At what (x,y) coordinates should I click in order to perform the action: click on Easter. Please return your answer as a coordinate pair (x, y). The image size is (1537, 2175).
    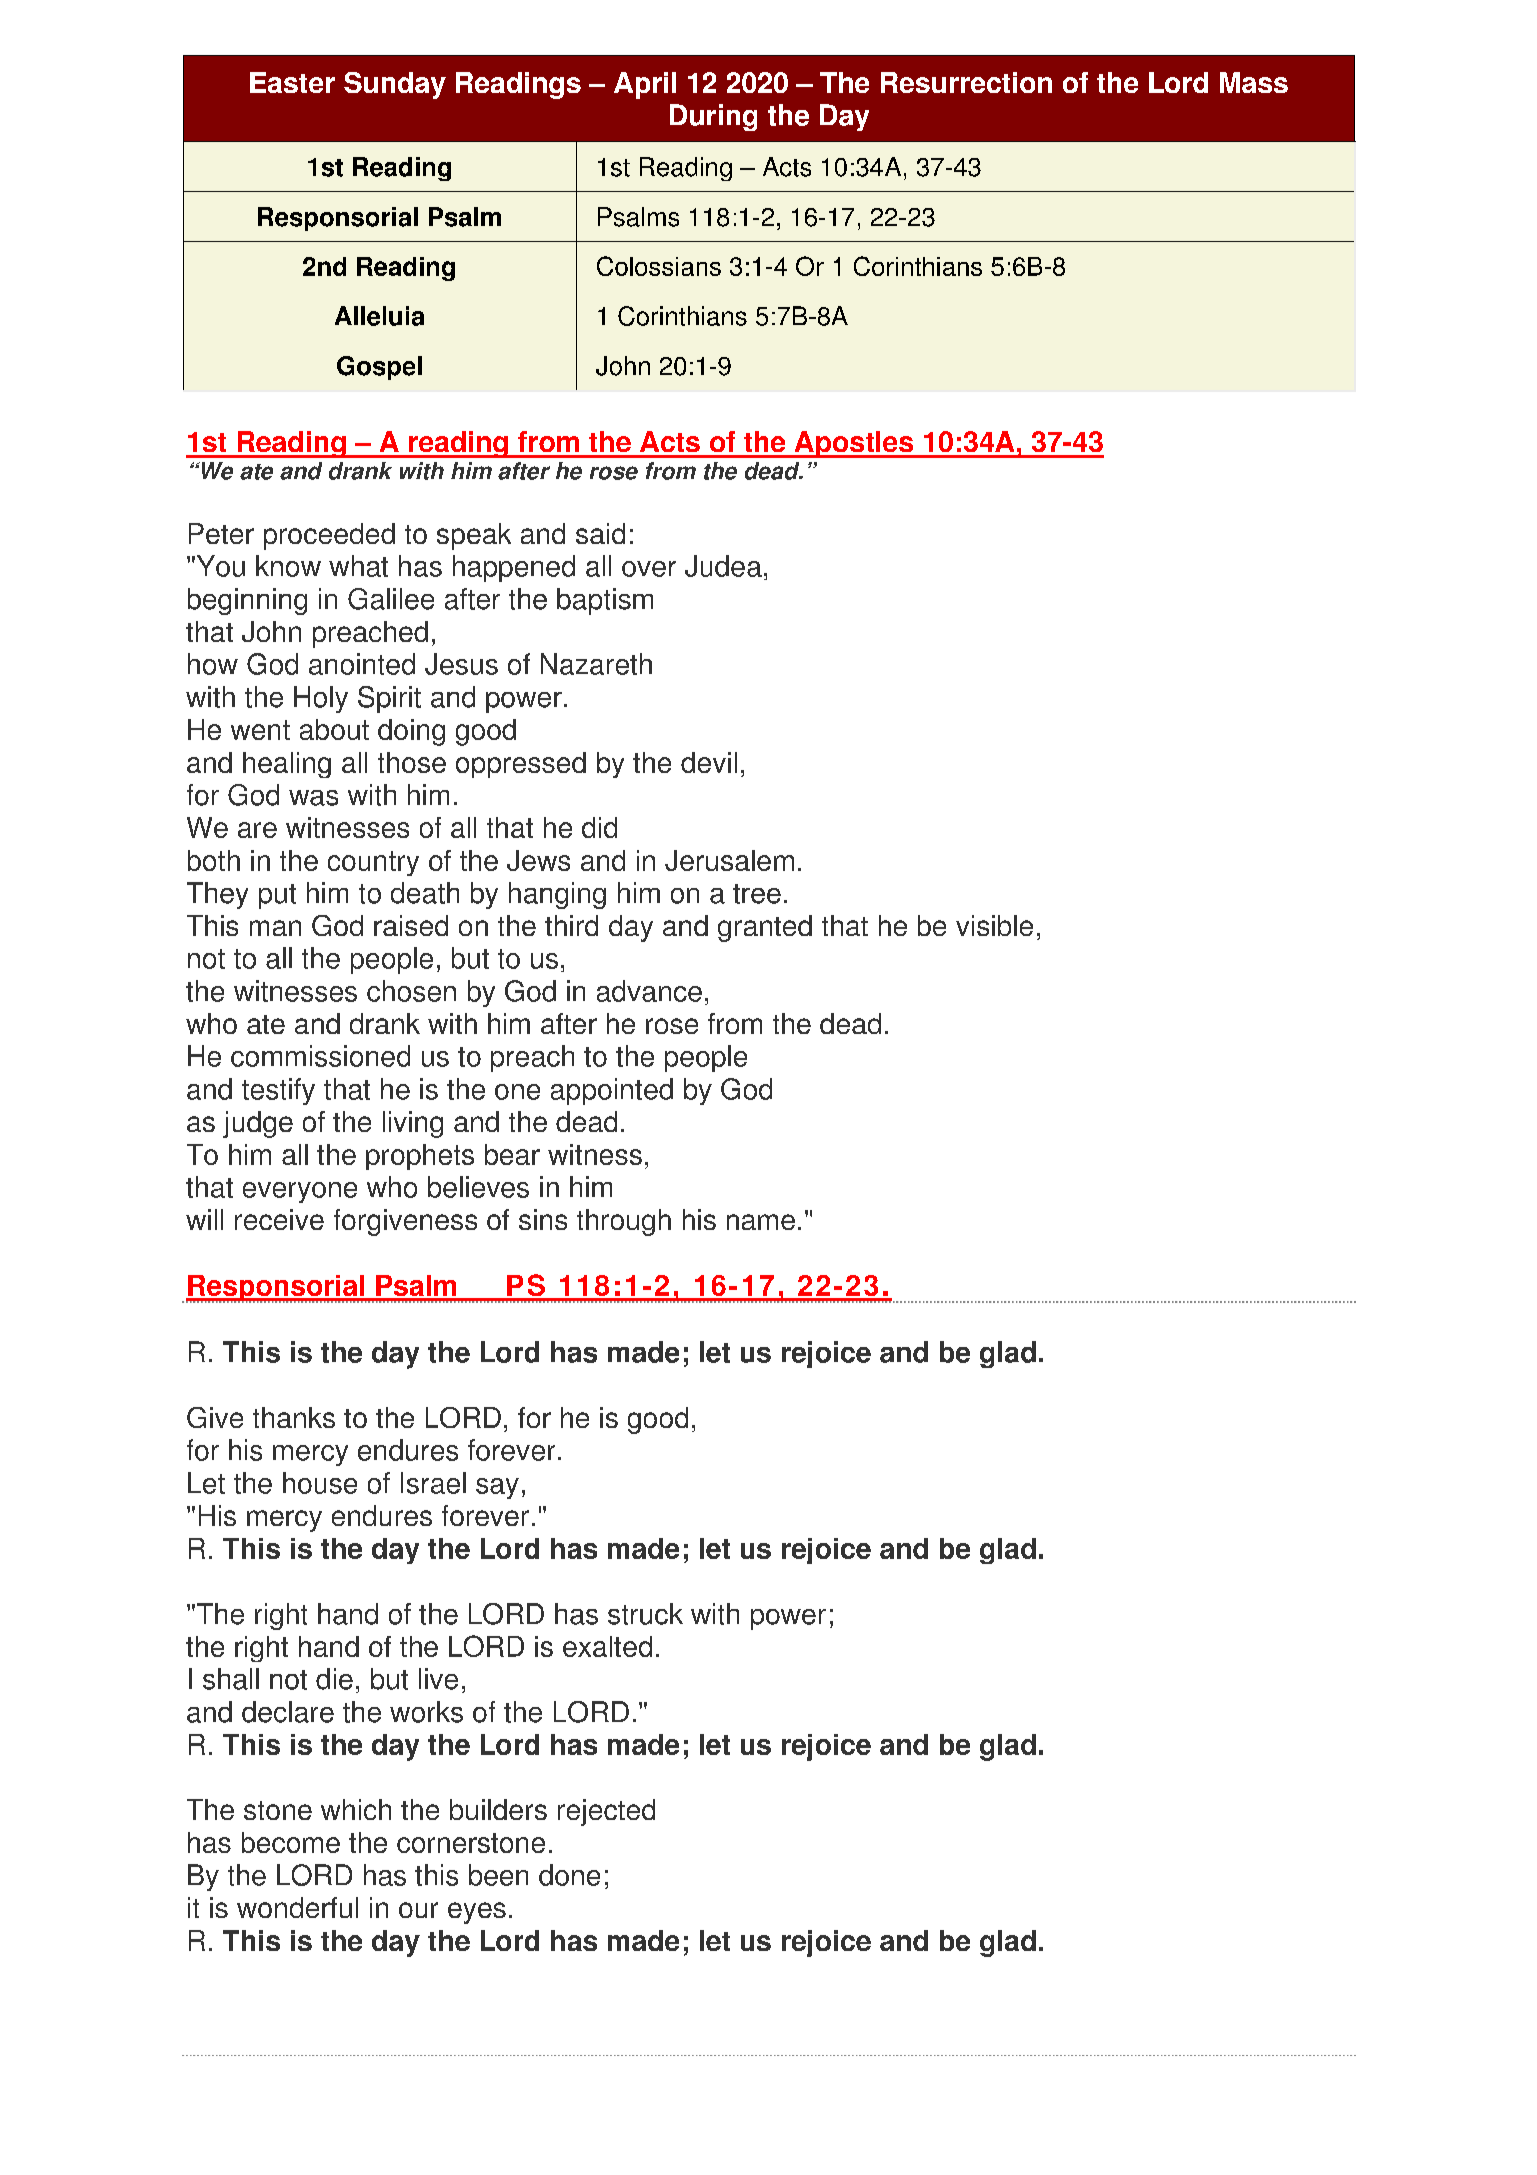
    Looking at the image, I should click on (292, 82).
